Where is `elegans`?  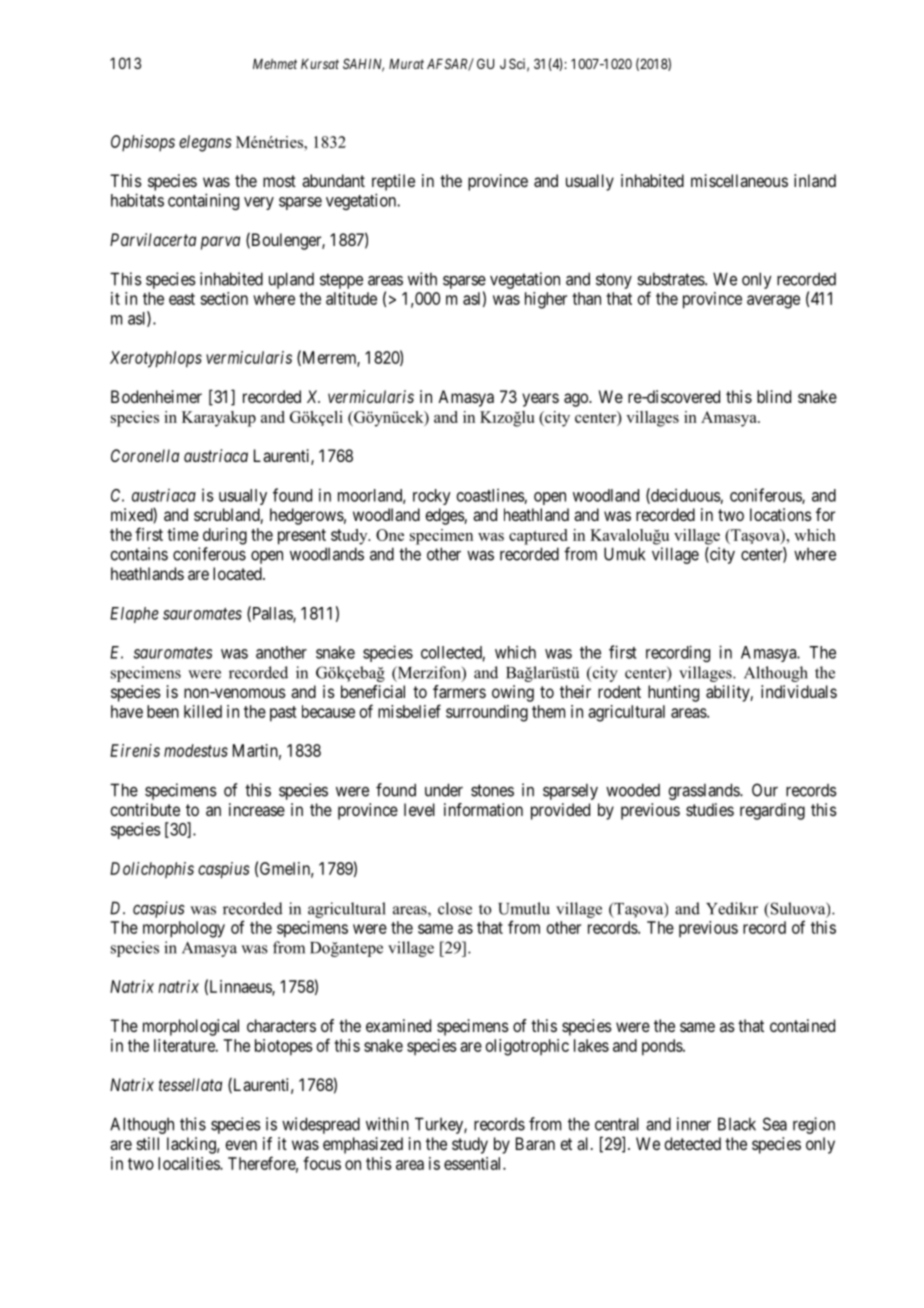 elegans is located at coordinates (205, 143).
